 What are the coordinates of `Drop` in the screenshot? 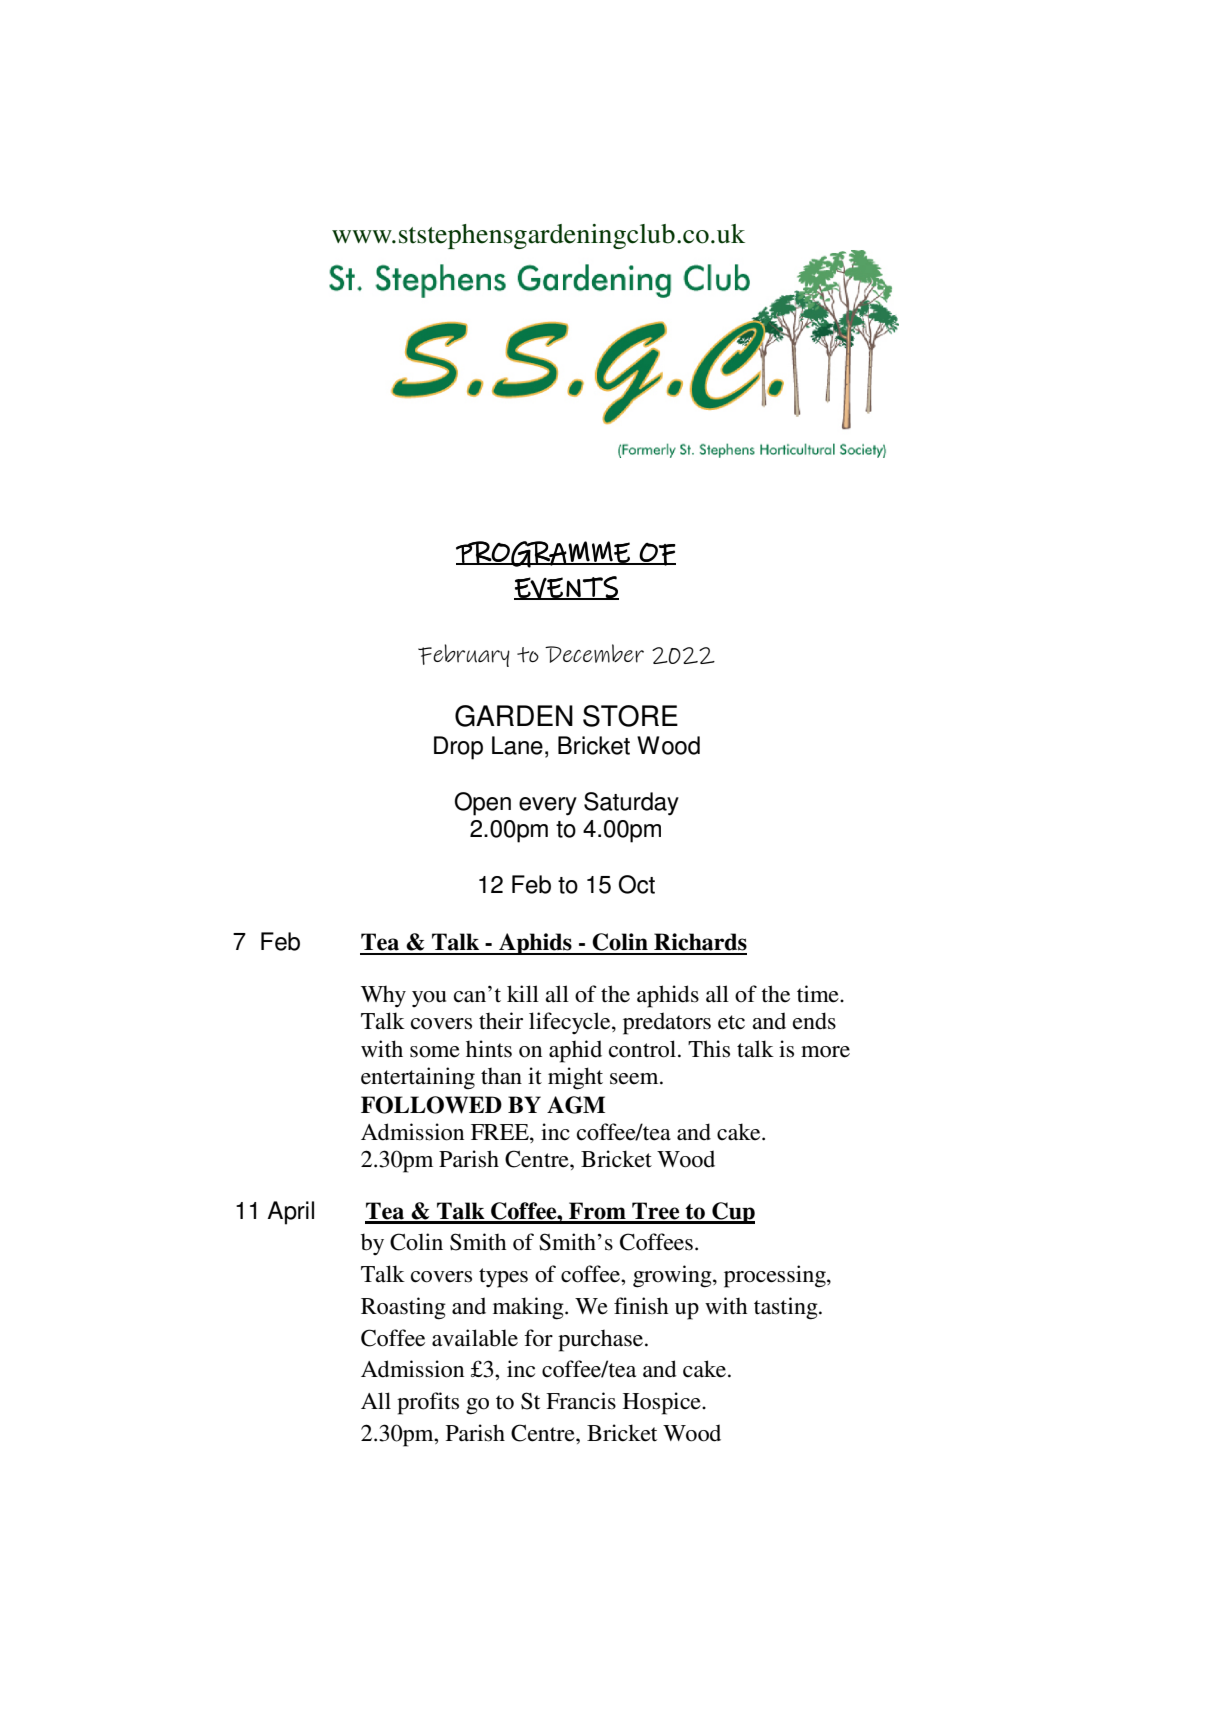 It's located at (458, 748).
